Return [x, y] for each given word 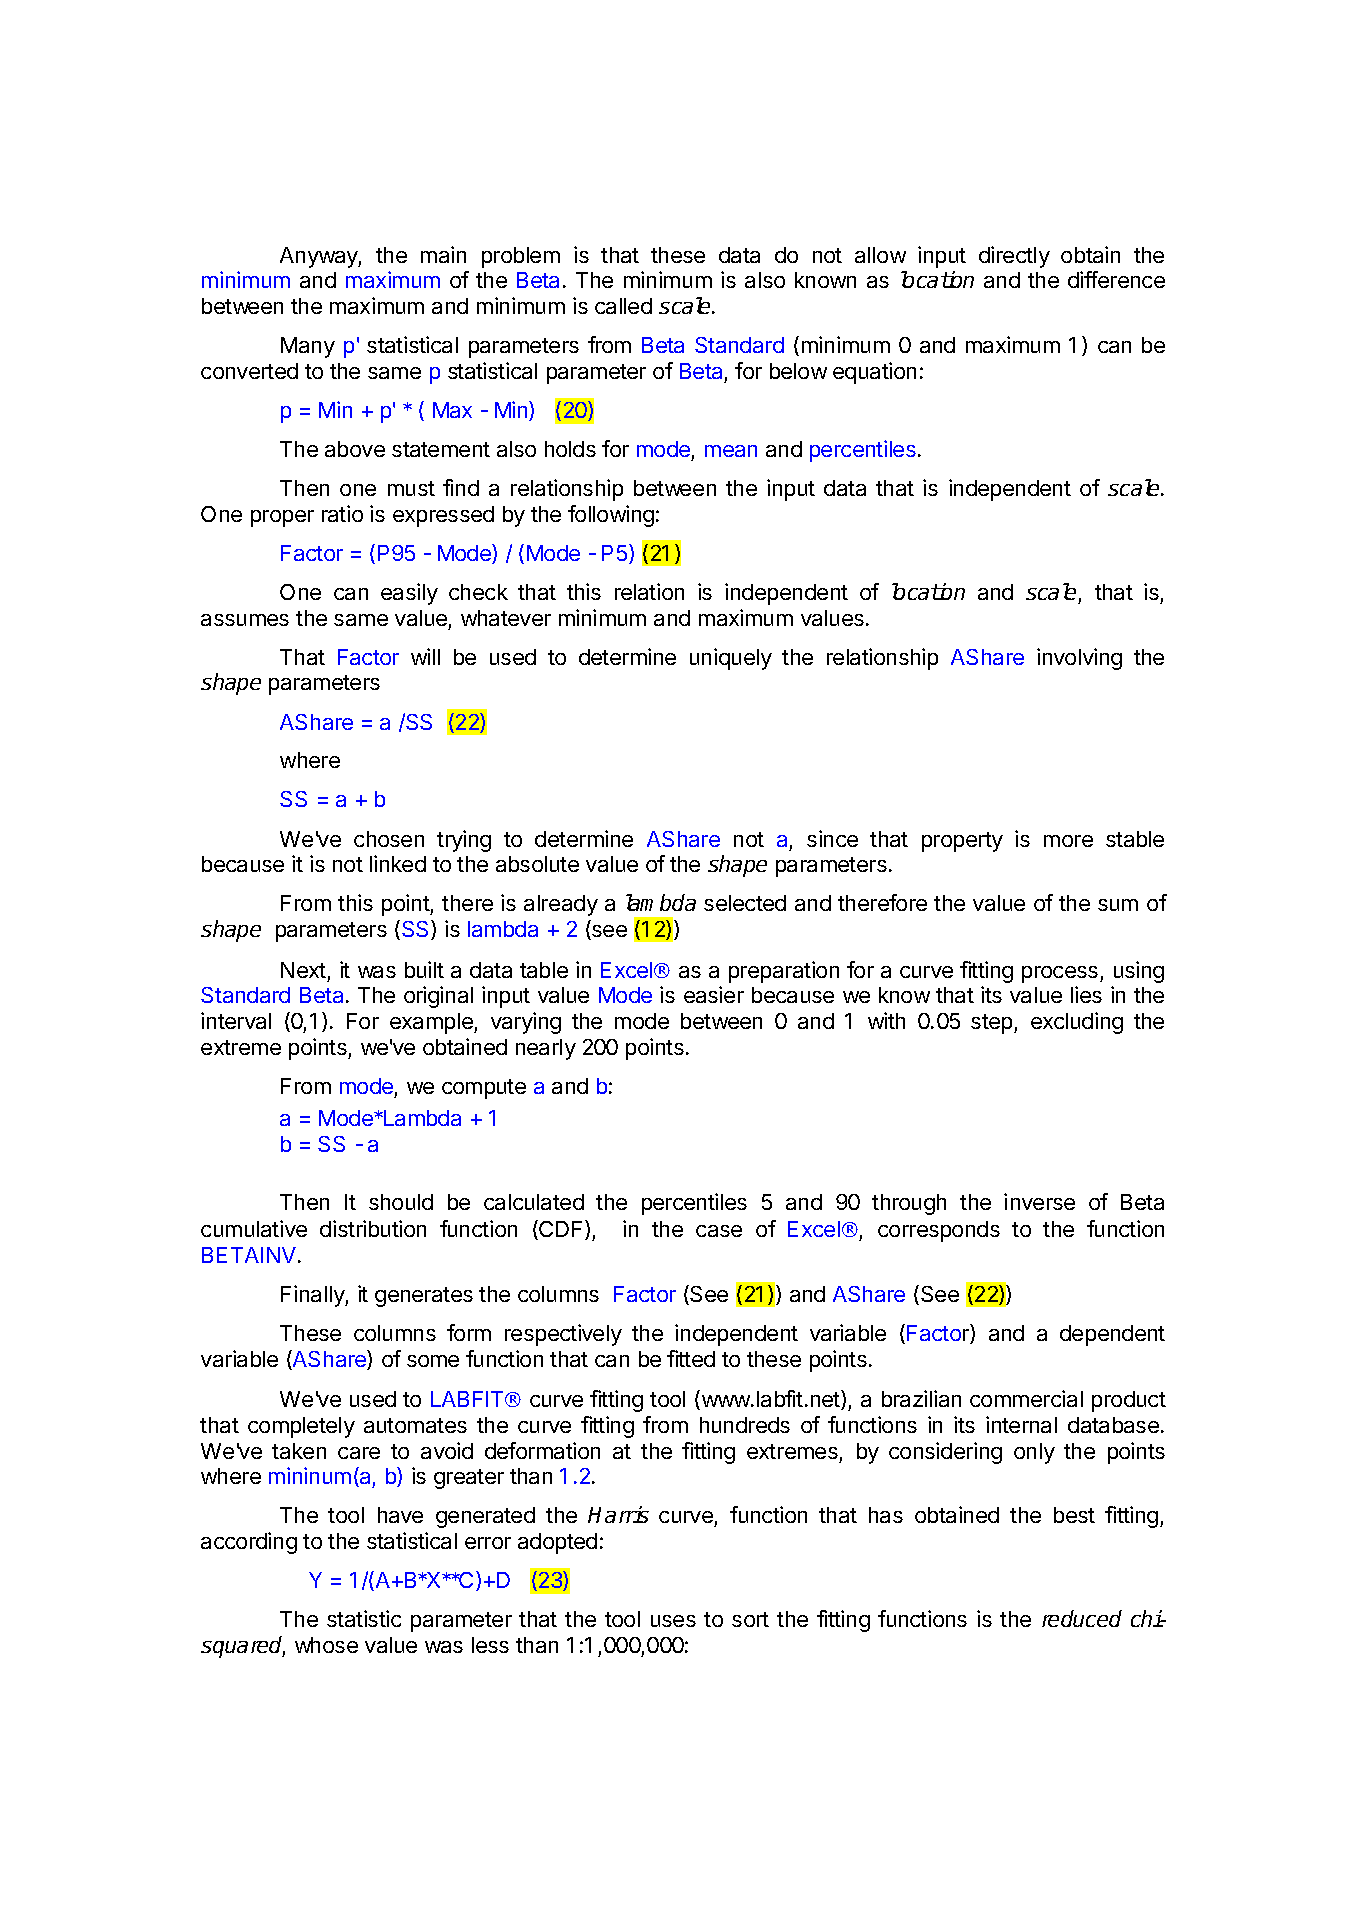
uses [673, 1621]
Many [308, 347]
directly [1014, 257]
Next [303, 970]
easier [714, 994]
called [623, 306]
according [249, 1543]
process [1061, 974]
